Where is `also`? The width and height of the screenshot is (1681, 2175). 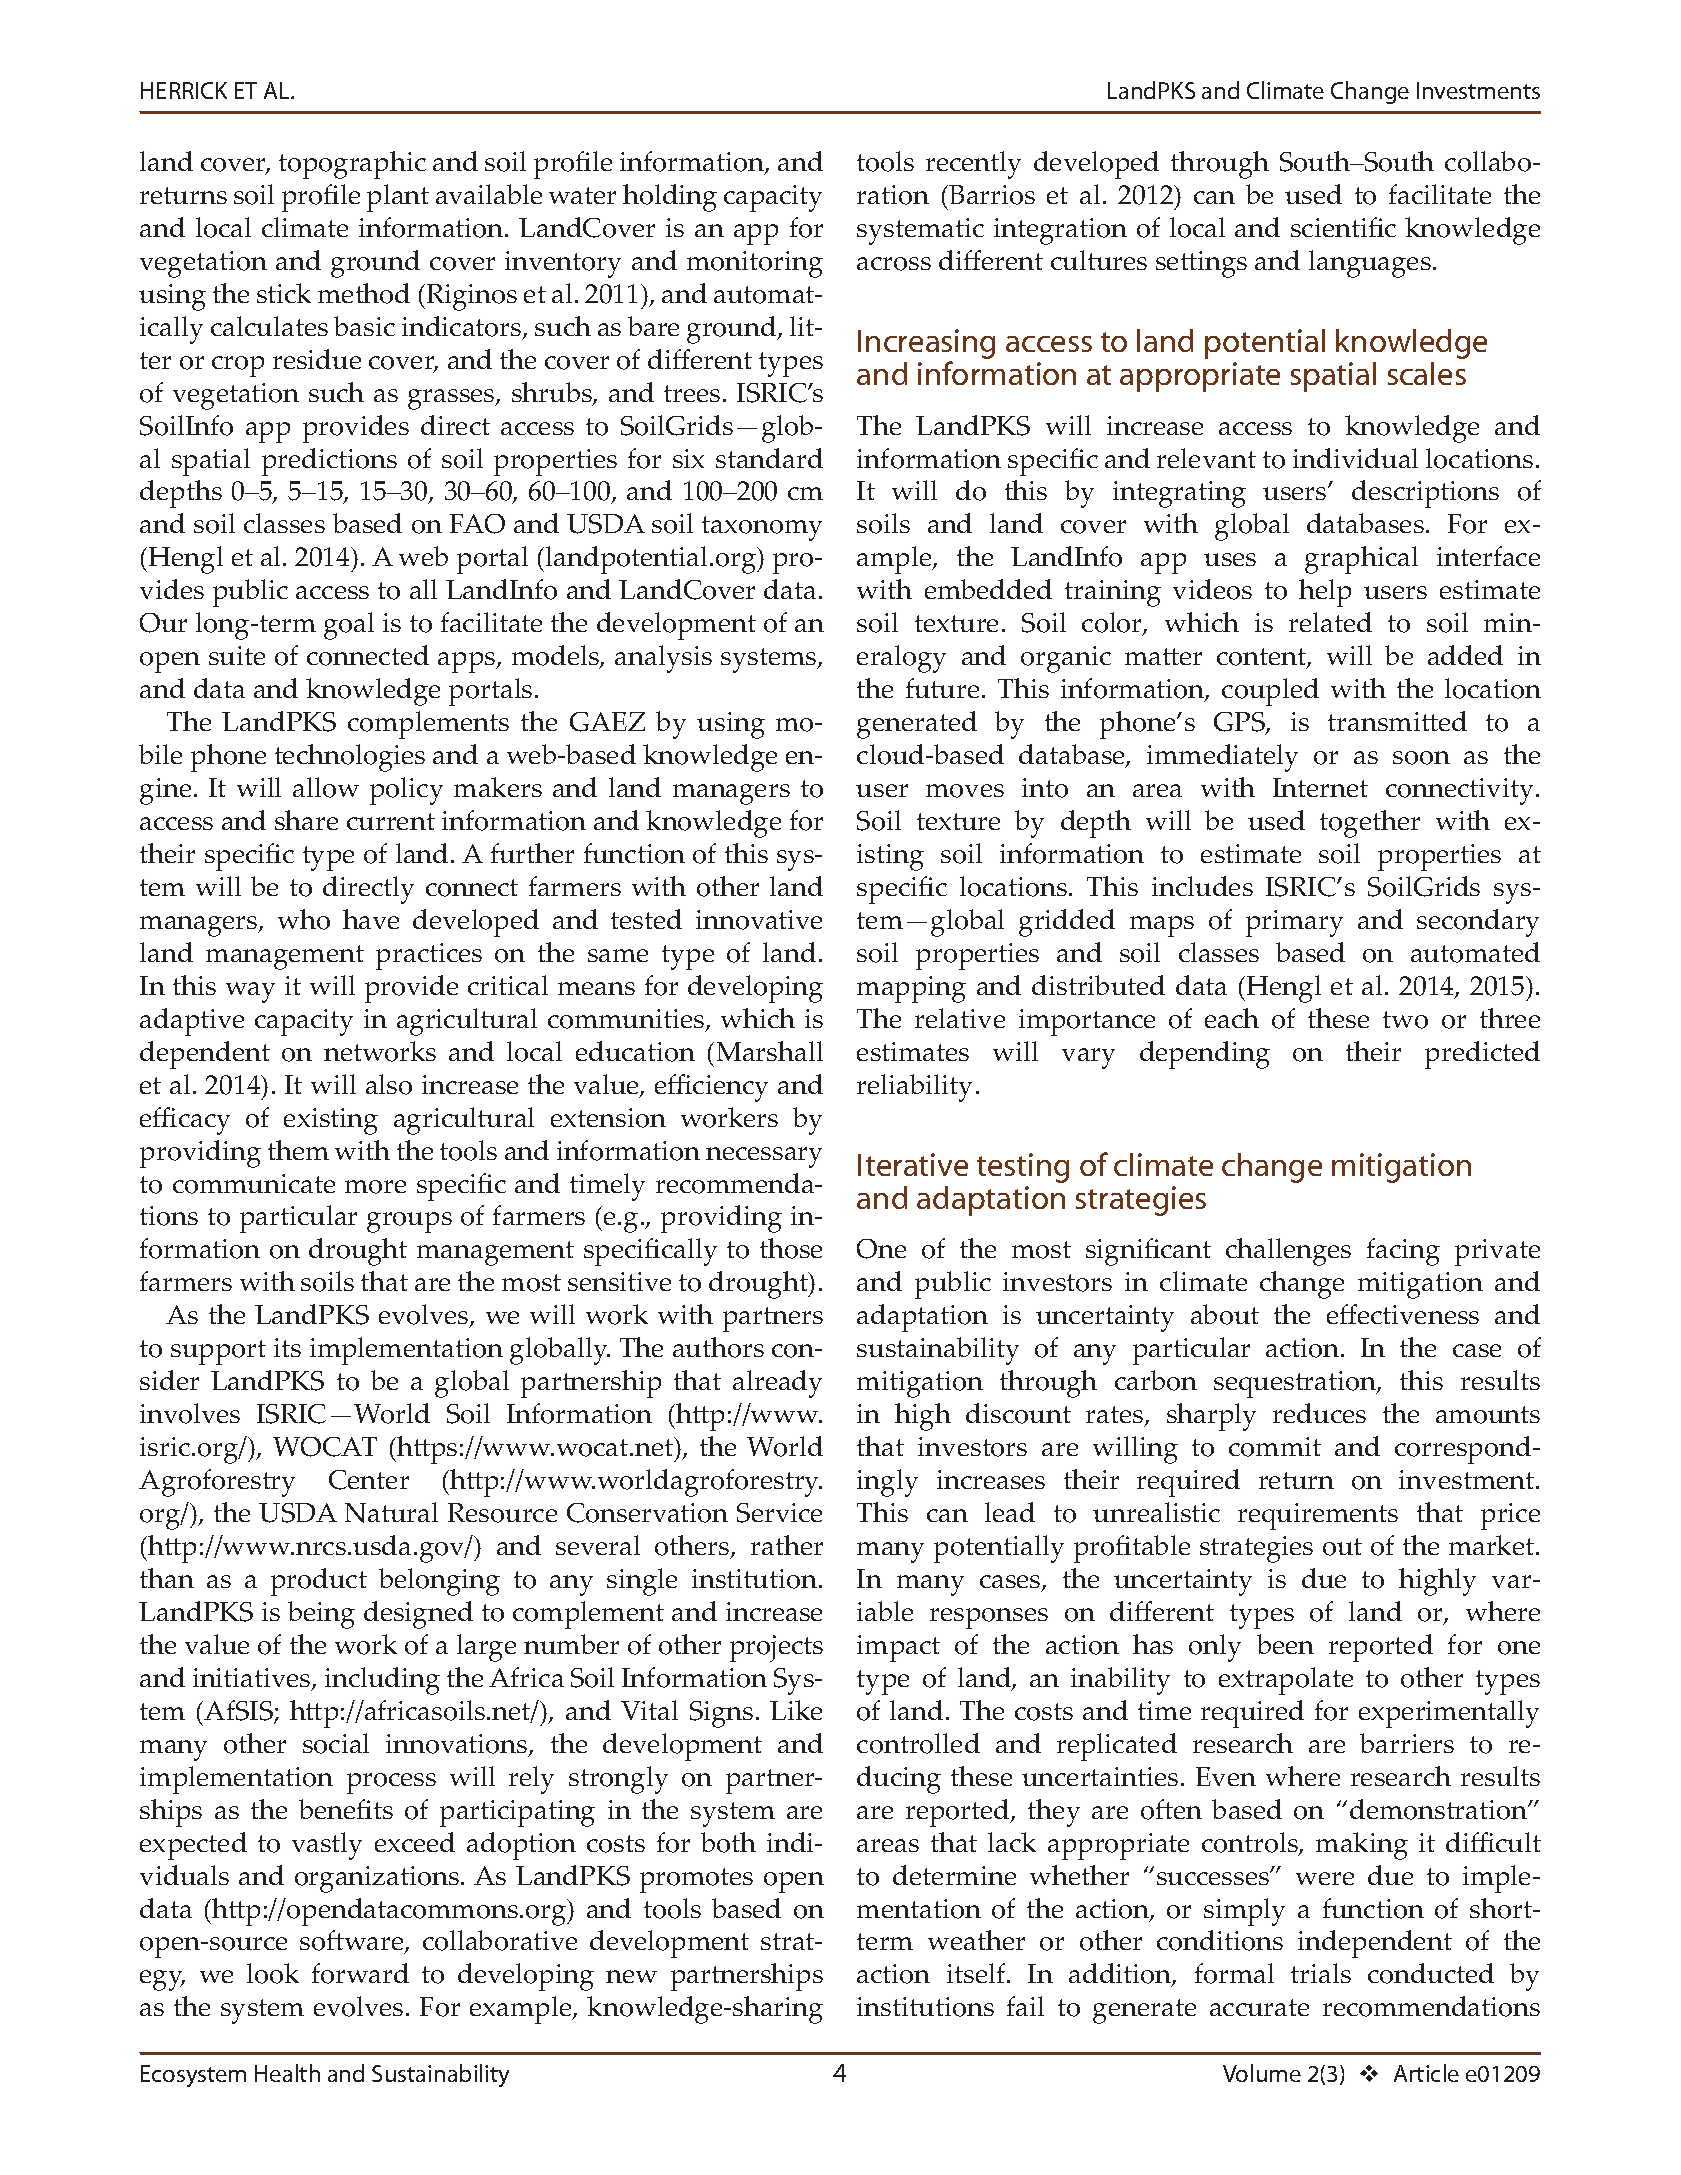
also is located at coordinates (389, 1084).
